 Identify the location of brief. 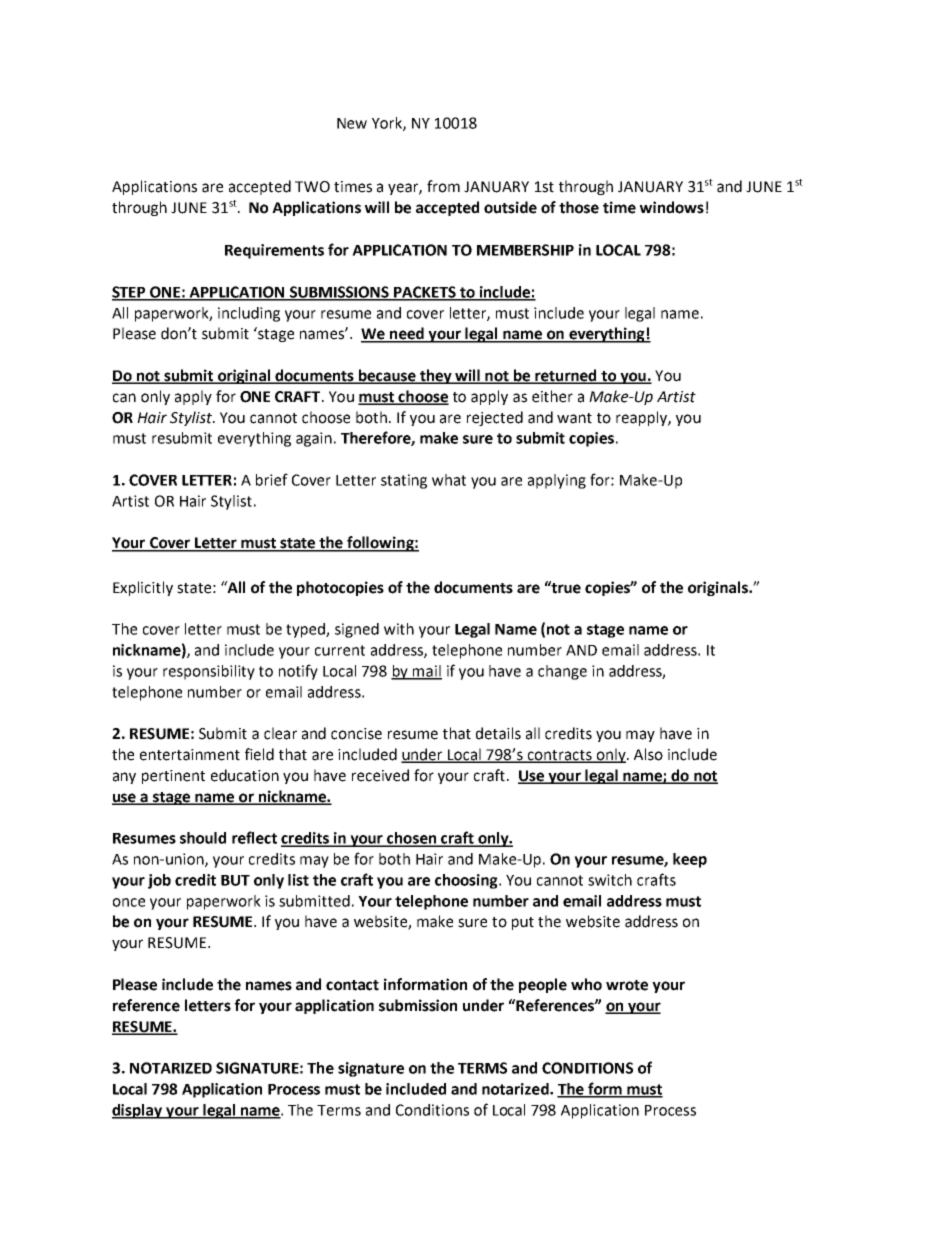
(272, 479).
